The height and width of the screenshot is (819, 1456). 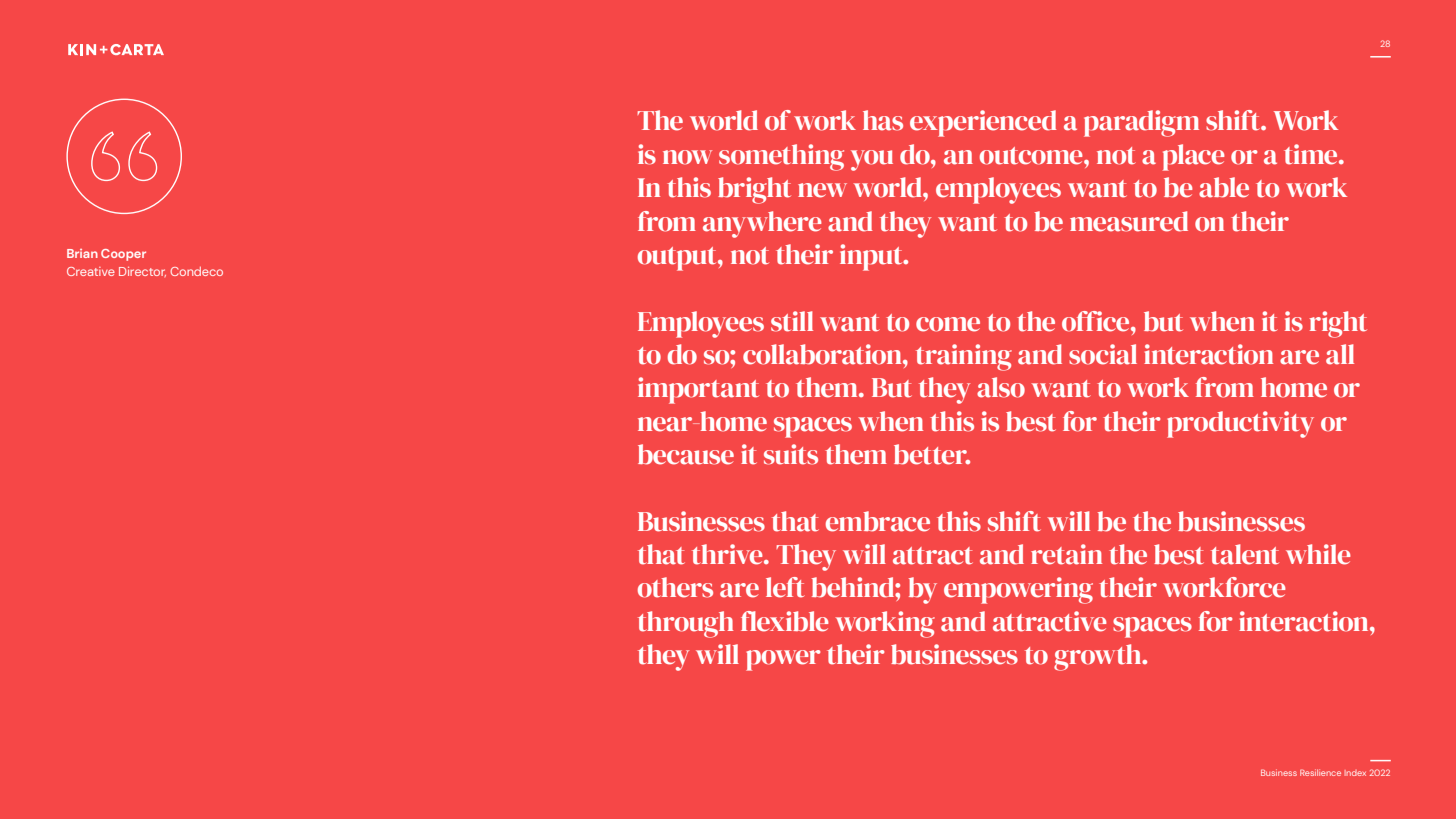 What do you see at coordinates (1240, 424) in the screenshot?
I see `productivity` at bounding box center [1240, 424].
